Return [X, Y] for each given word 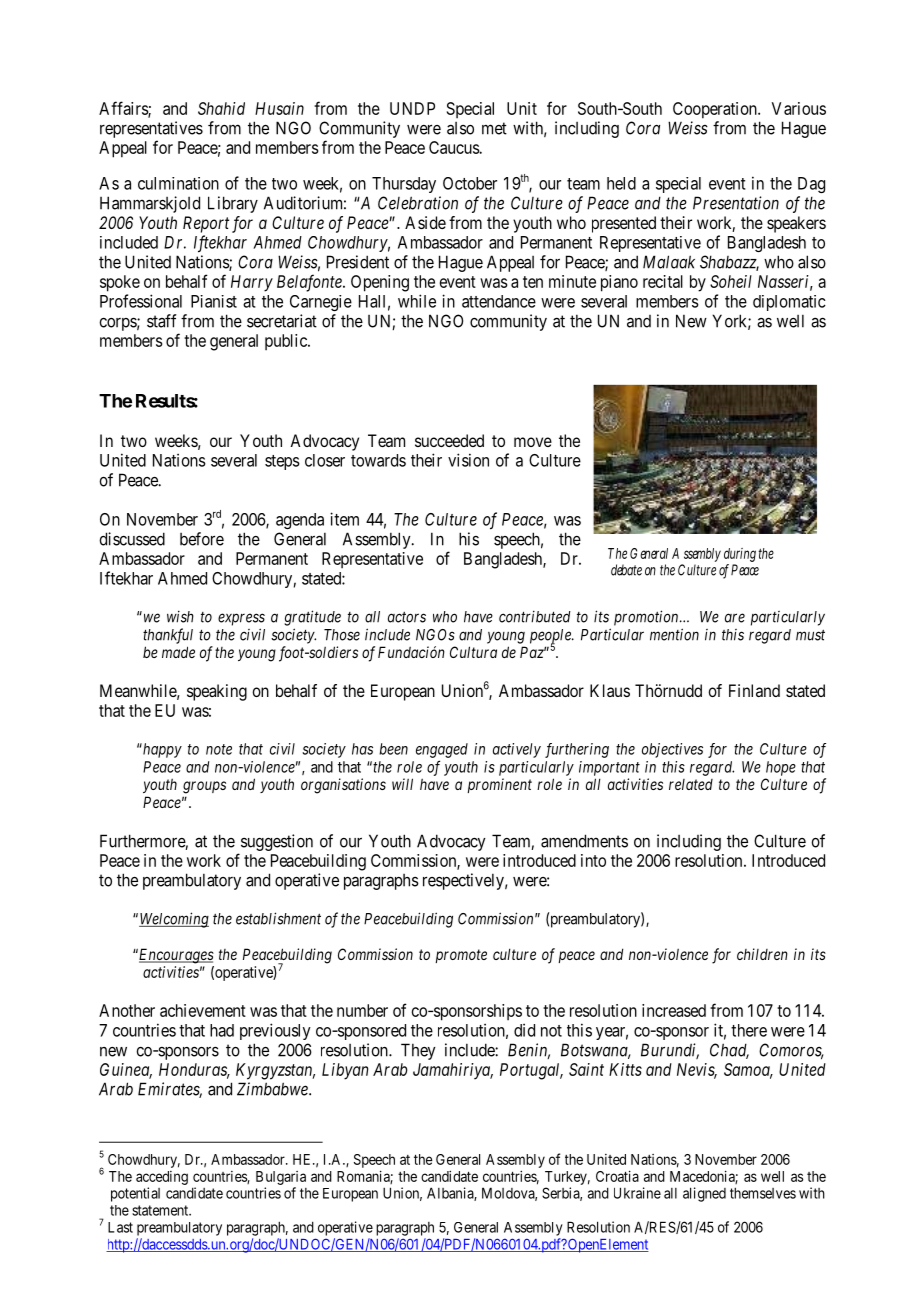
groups [204, 787]
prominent [499, 785]
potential [135, 1194]
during [740, 556]
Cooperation [716, 110]
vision [468, 460]
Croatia [617, 1176]
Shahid [221, 108]
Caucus [454, 147]
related [691, 784]
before [202, 539]
